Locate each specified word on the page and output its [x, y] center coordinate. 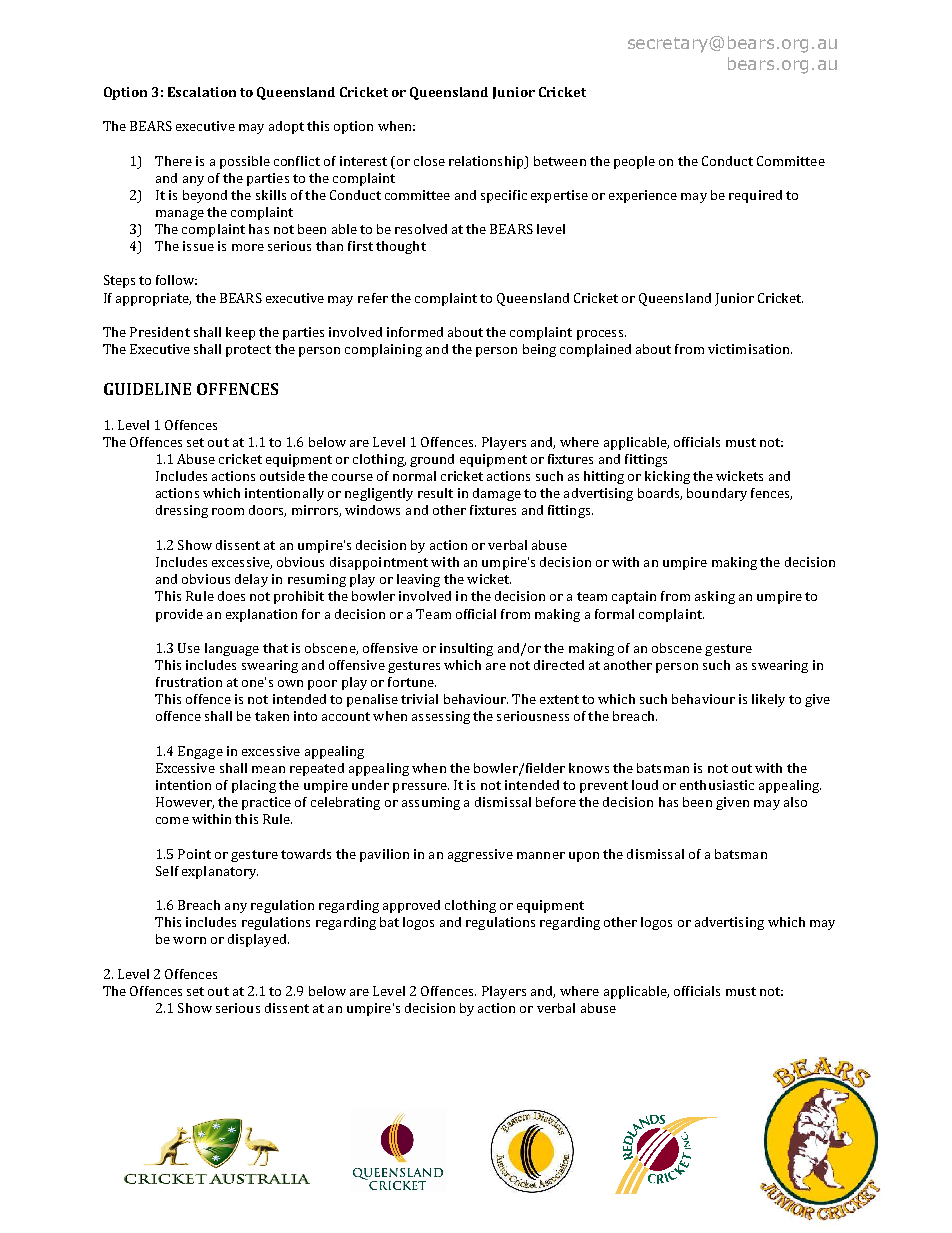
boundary [717, 494]
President [160, 332]
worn [189, 940]
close [429, 161]
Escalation [202, 92]
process [601, 335]
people [634, 162]
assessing [441, 717]
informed [415, 332]
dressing [182, 511]
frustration [189, 682]
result [435, 493]
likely [768, 700]
